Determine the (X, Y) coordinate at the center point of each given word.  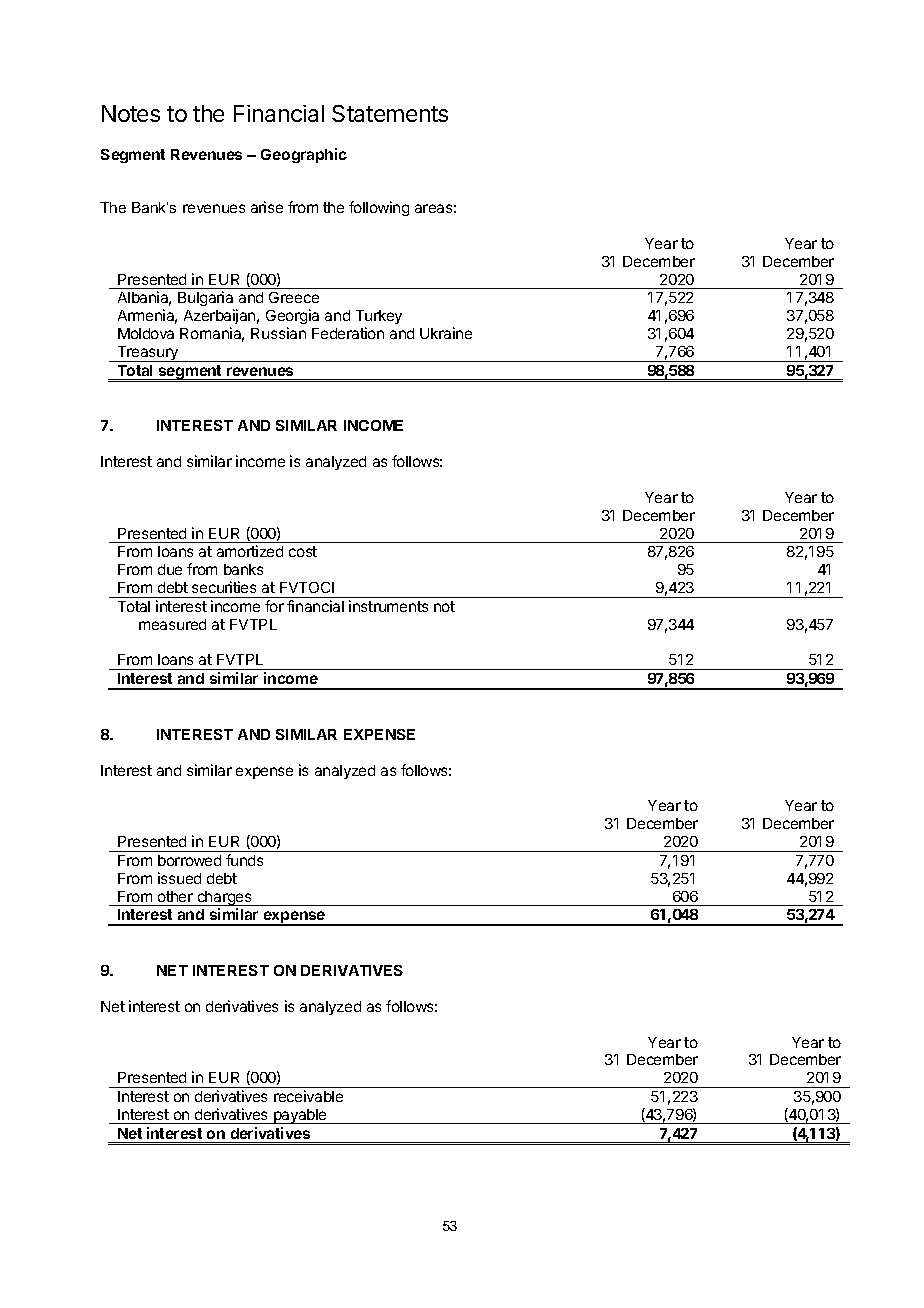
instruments (388, 606)
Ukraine (446, 333)
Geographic (304, 155)
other (175, 896)
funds (244, 860)
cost (303, 551)
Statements (390, 113)
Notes (131, 113)
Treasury (147, 354)
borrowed (189, 860)
